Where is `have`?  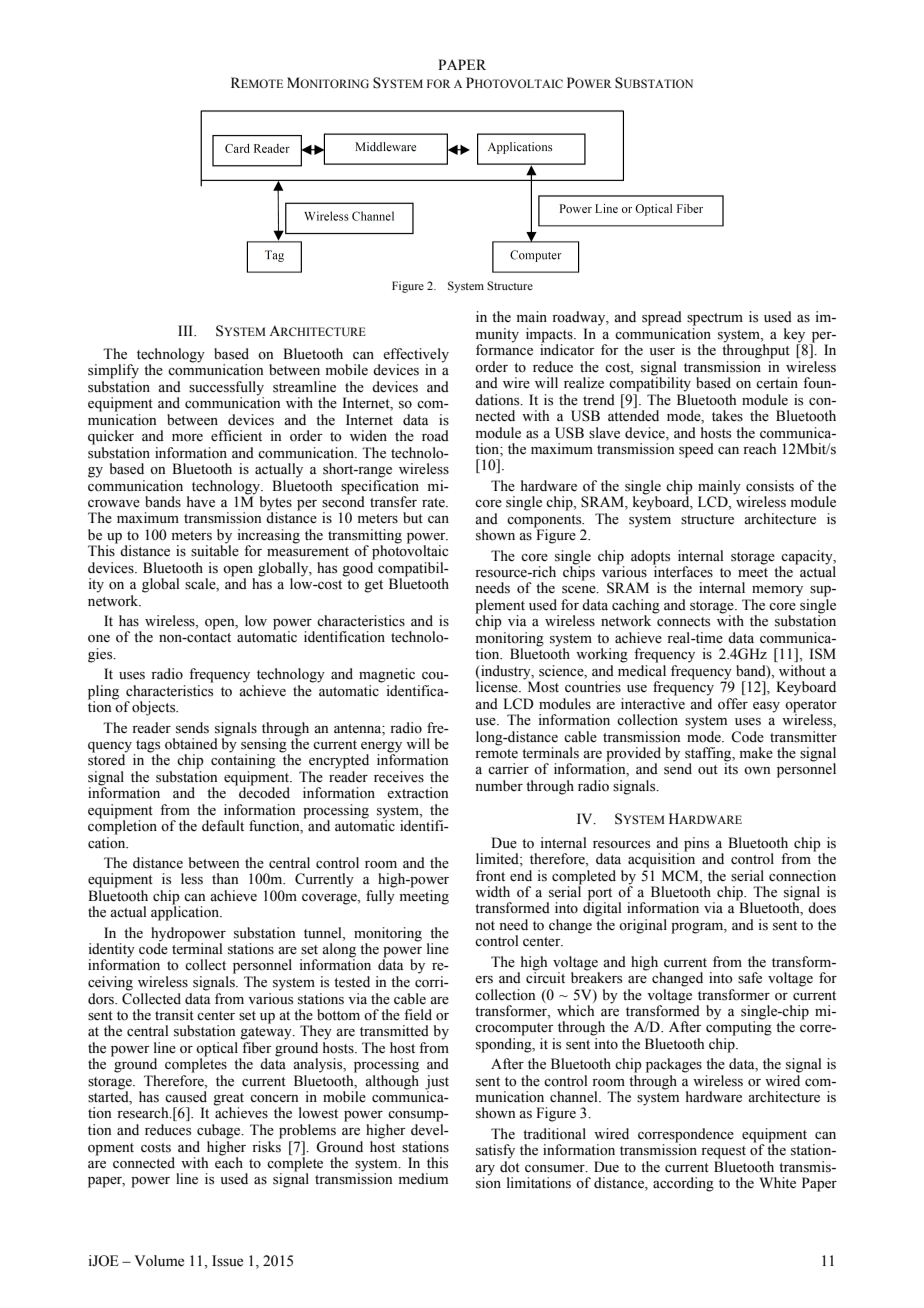 have is located at coordinates (201, 502).
